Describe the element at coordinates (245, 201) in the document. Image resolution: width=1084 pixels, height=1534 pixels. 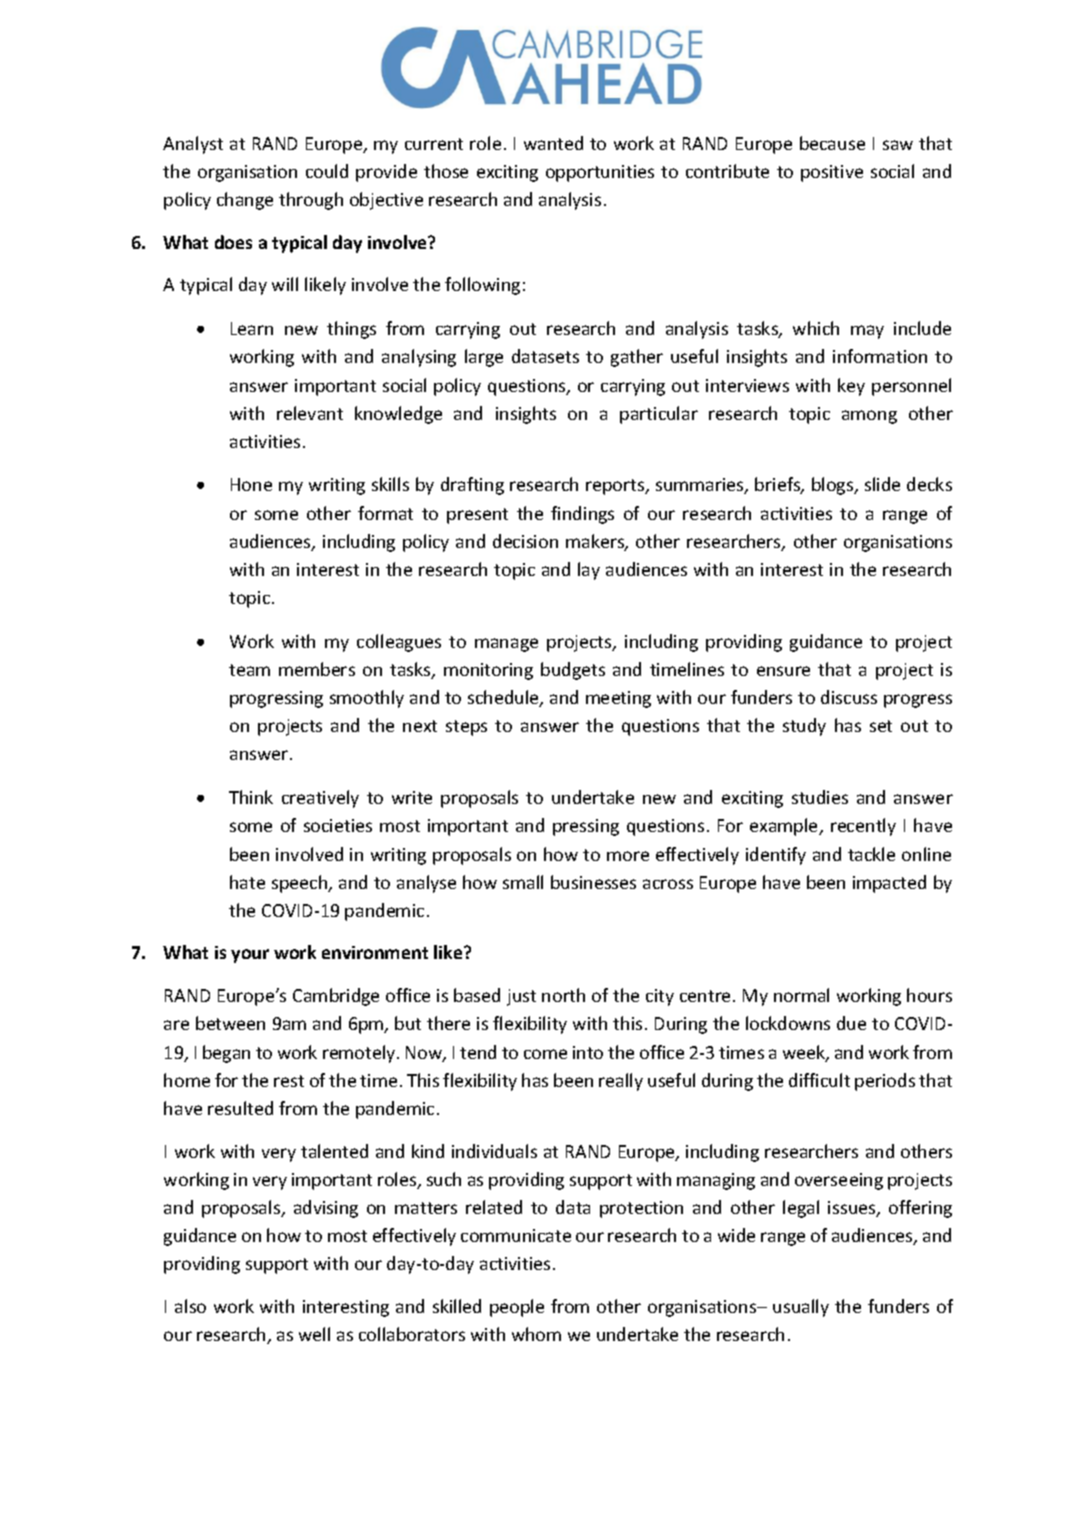
I see `change` at that location.
